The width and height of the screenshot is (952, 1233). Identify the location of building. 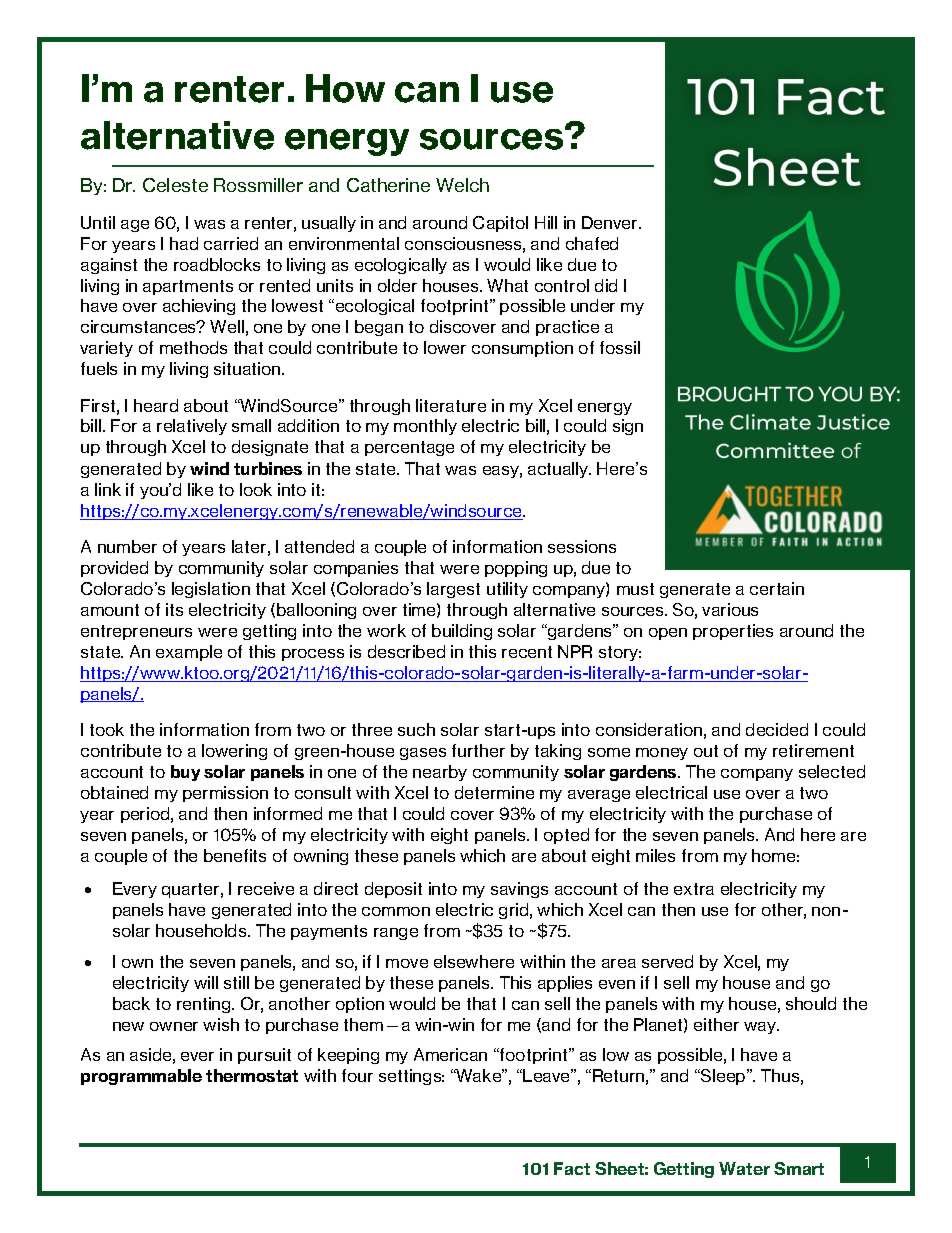
(462, 632).
